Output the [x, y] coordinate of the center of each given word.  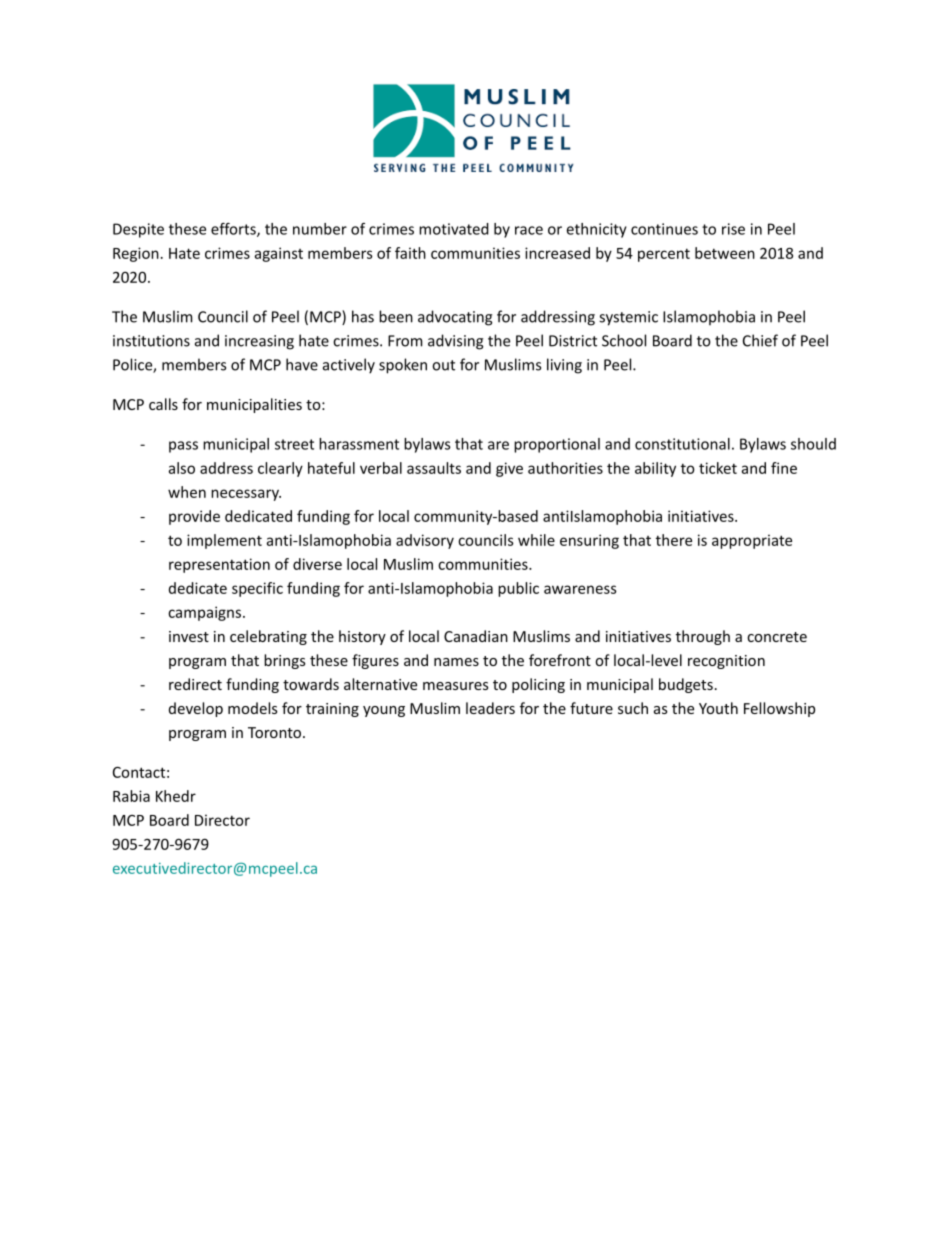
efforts [234, 230]
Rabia [131, 796]
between [725, 253]
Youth [718, 708]
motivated [454, 229]
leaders [490, 708]
